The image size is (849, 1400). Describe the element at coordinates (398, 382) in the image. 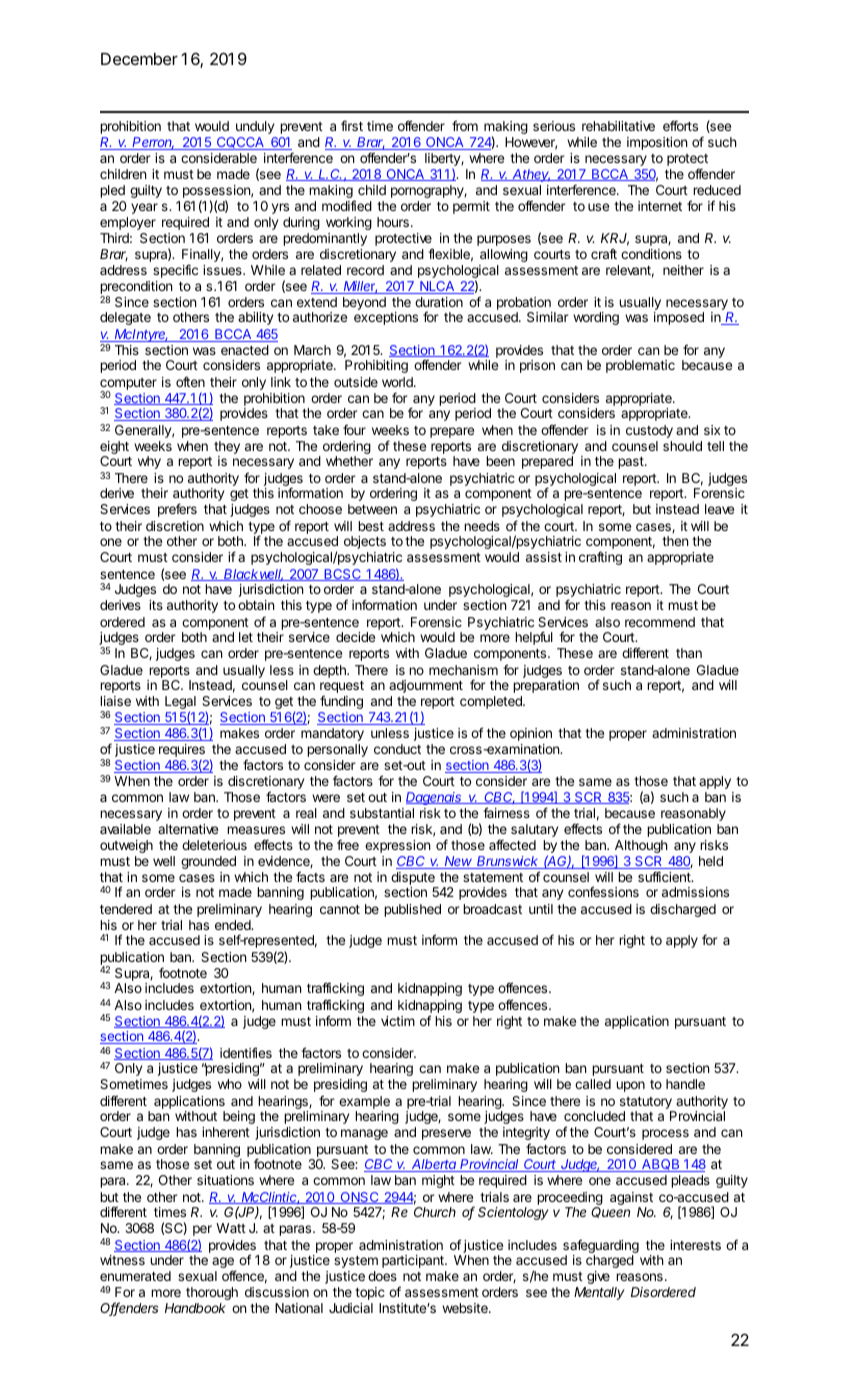

I see `world` at that location.
